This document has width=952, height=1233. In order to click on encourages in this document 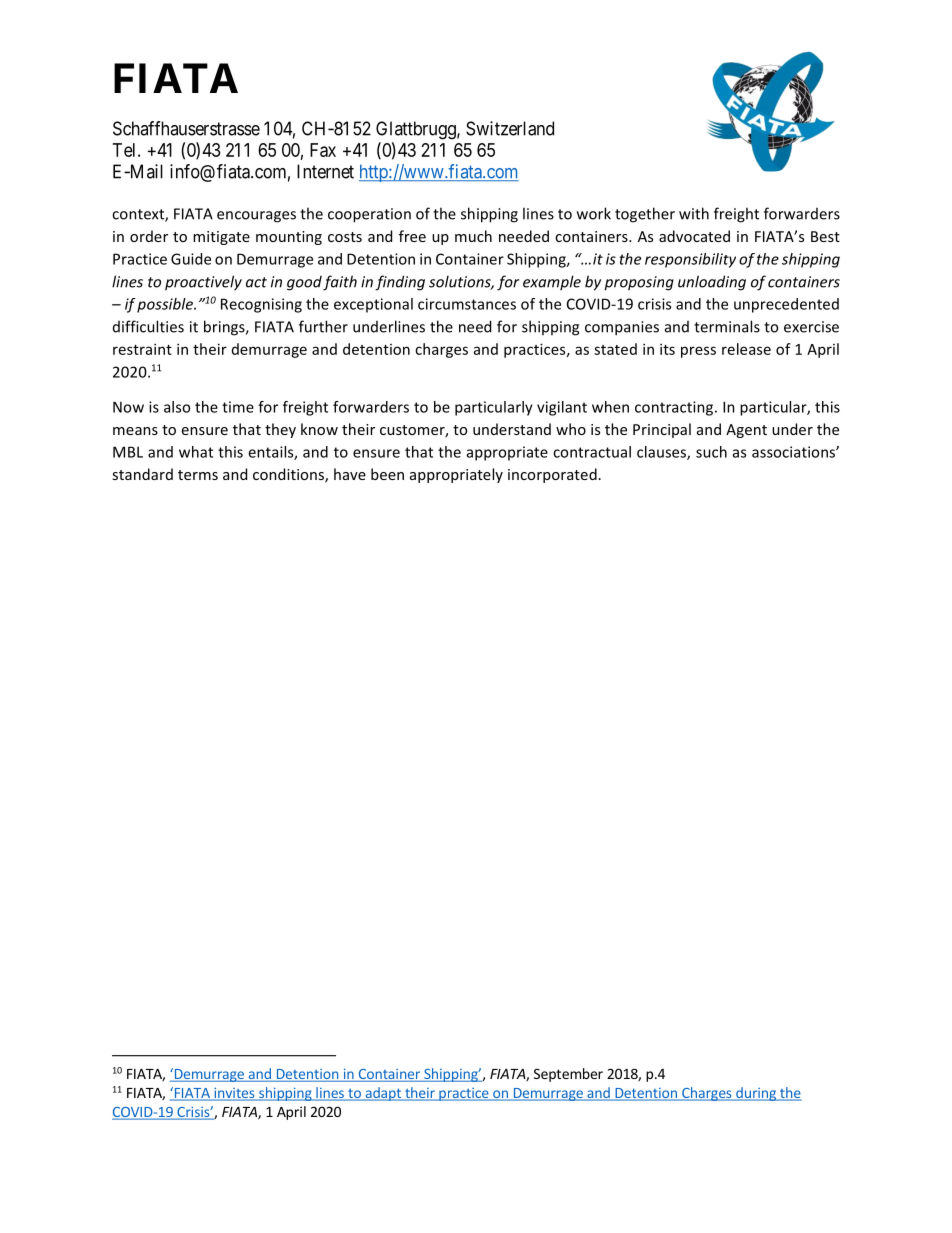, I will do `click(256, 217)`.
